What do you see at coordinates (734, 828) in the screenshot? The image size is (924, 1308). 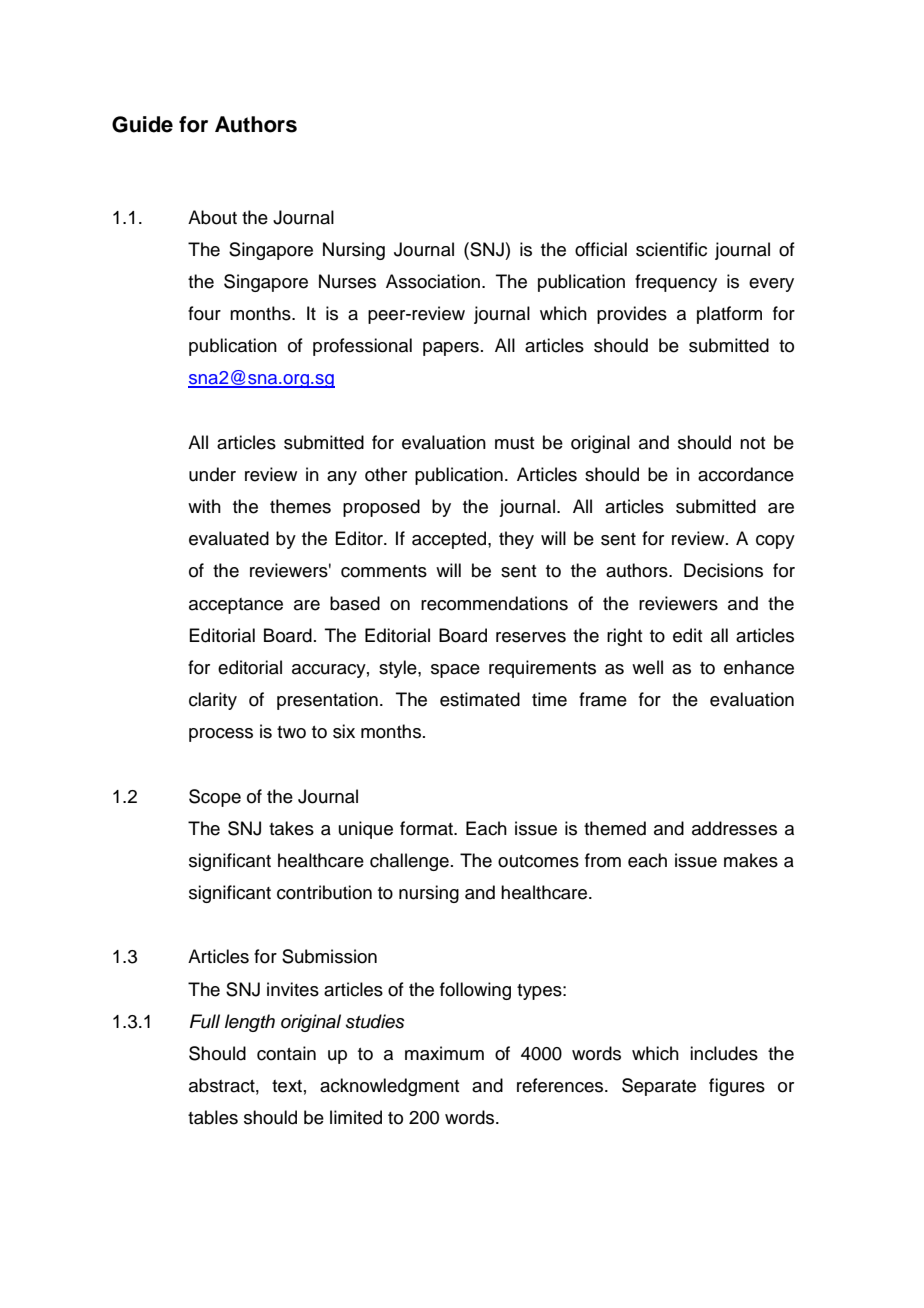 I see `addresses` at bounding box center [734, 828].
